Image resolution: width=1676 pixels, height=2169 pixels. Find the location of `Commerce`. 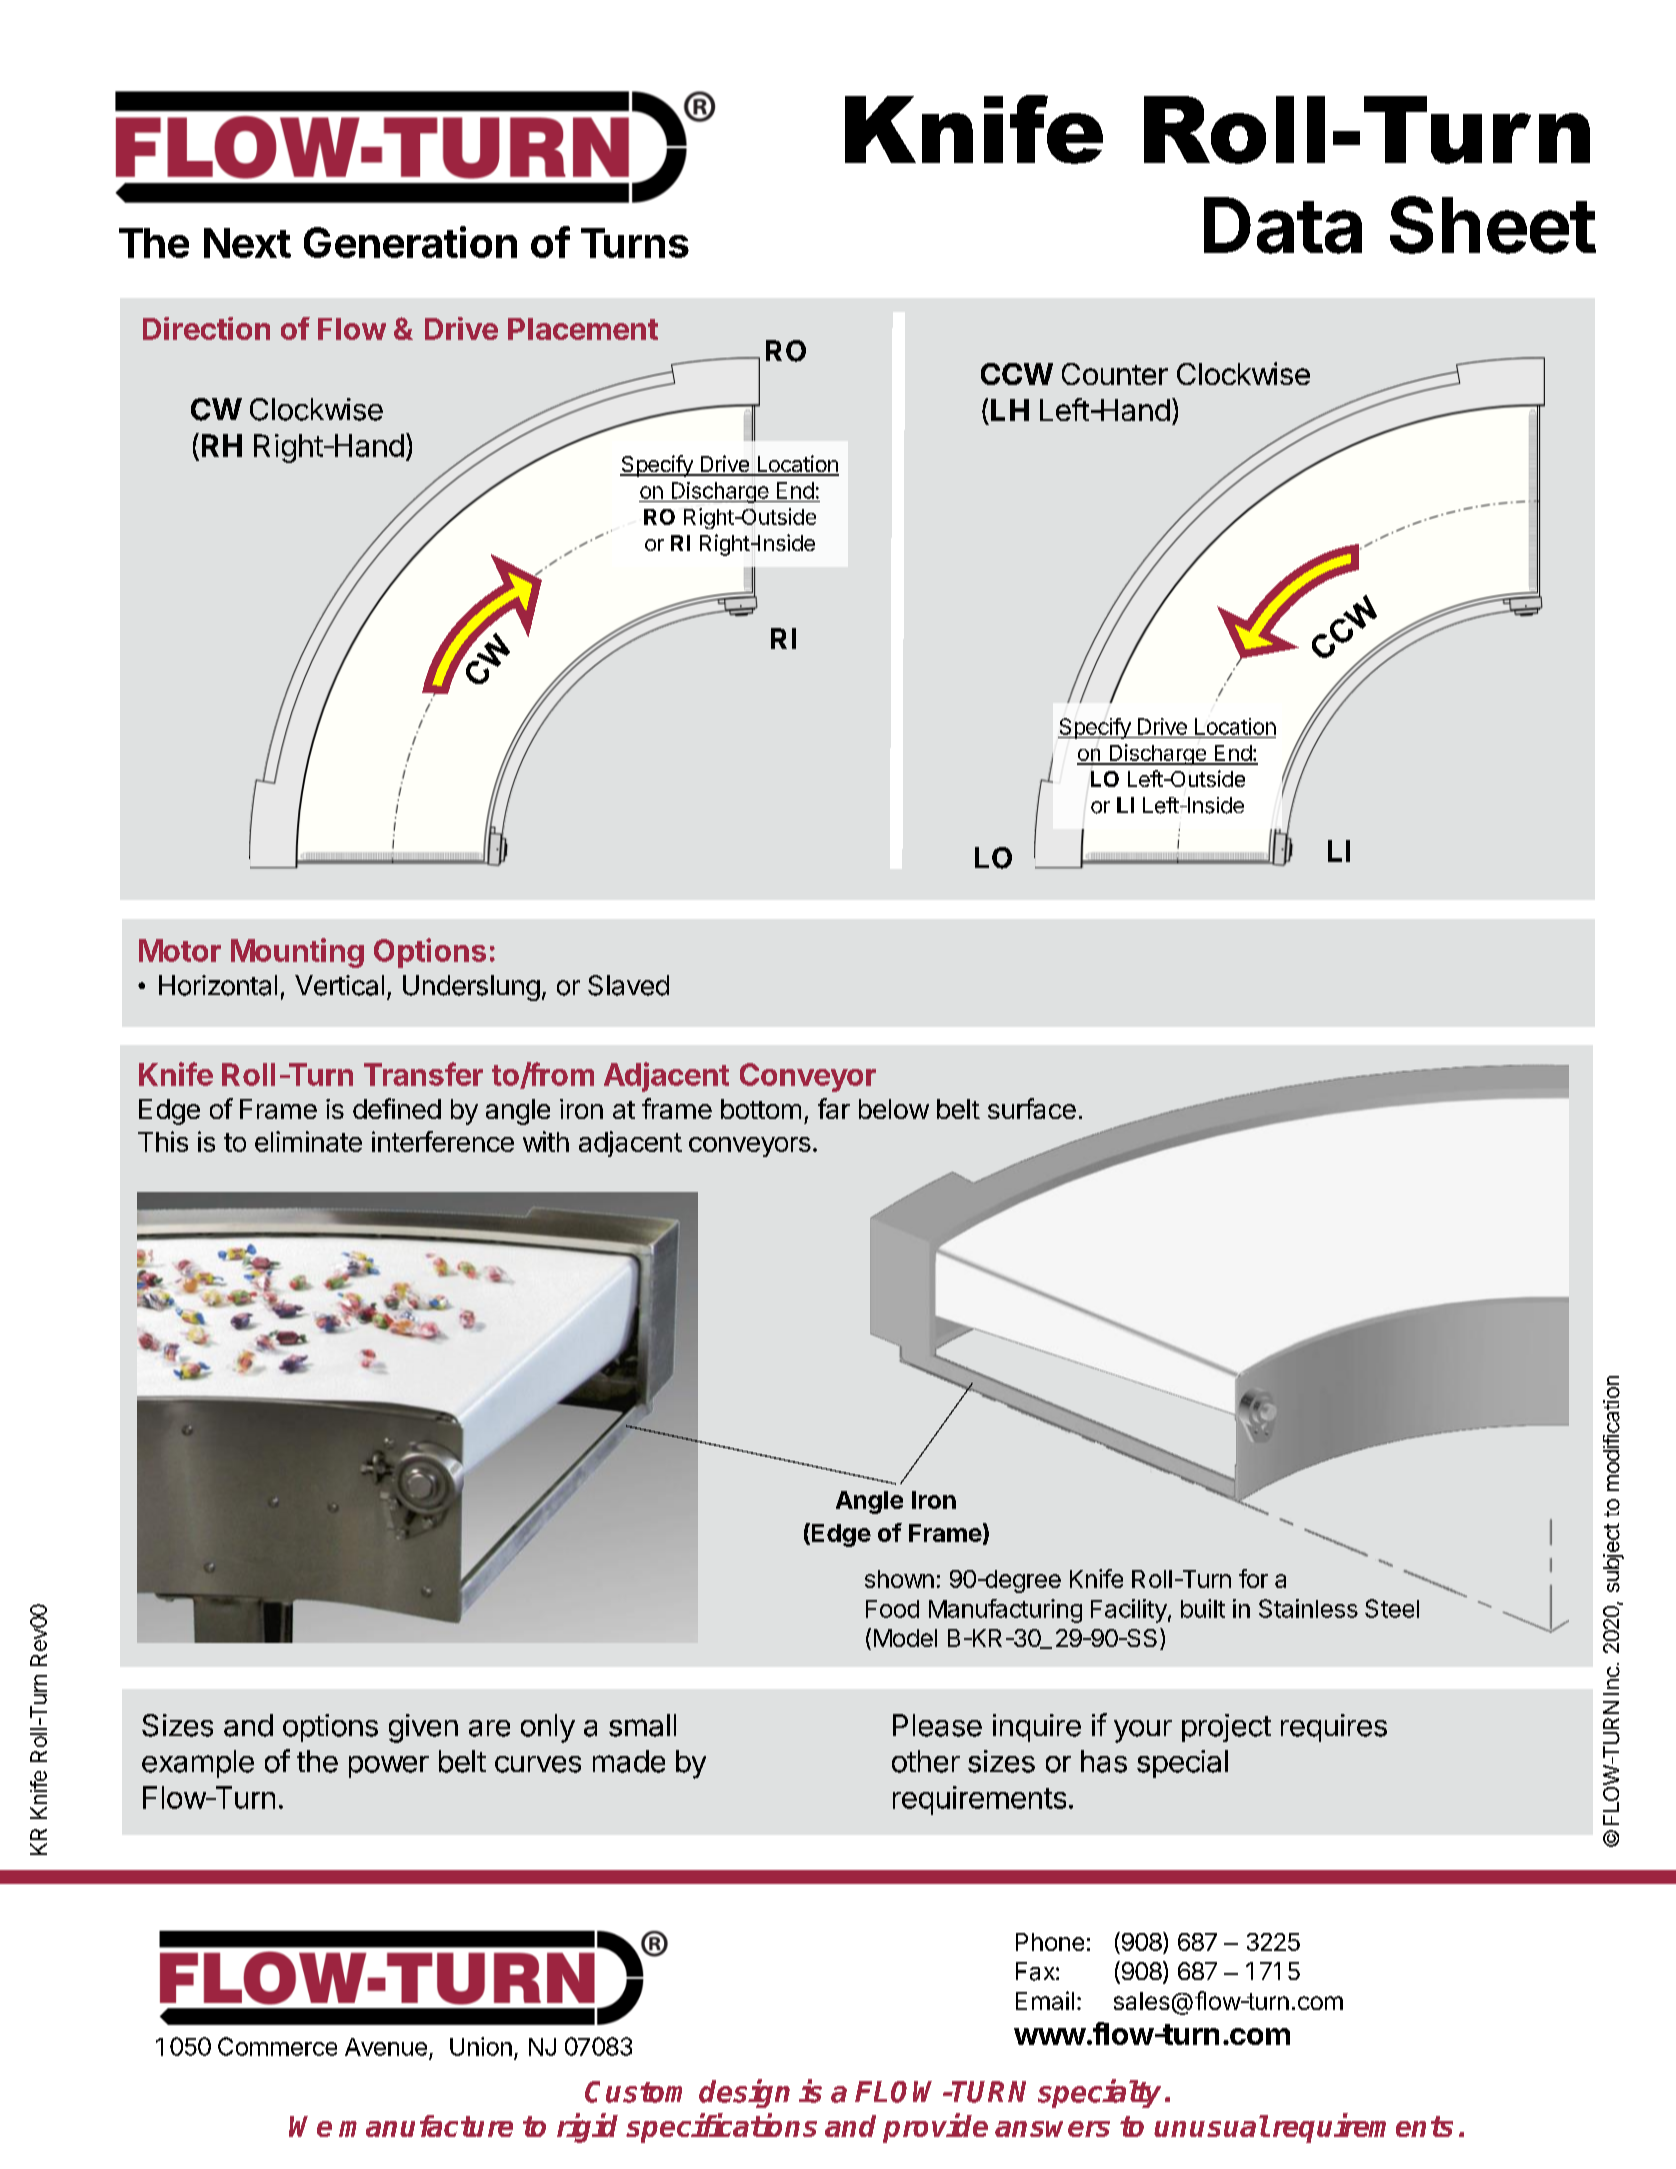

Commerce is located at coordinates (277, 2046).
